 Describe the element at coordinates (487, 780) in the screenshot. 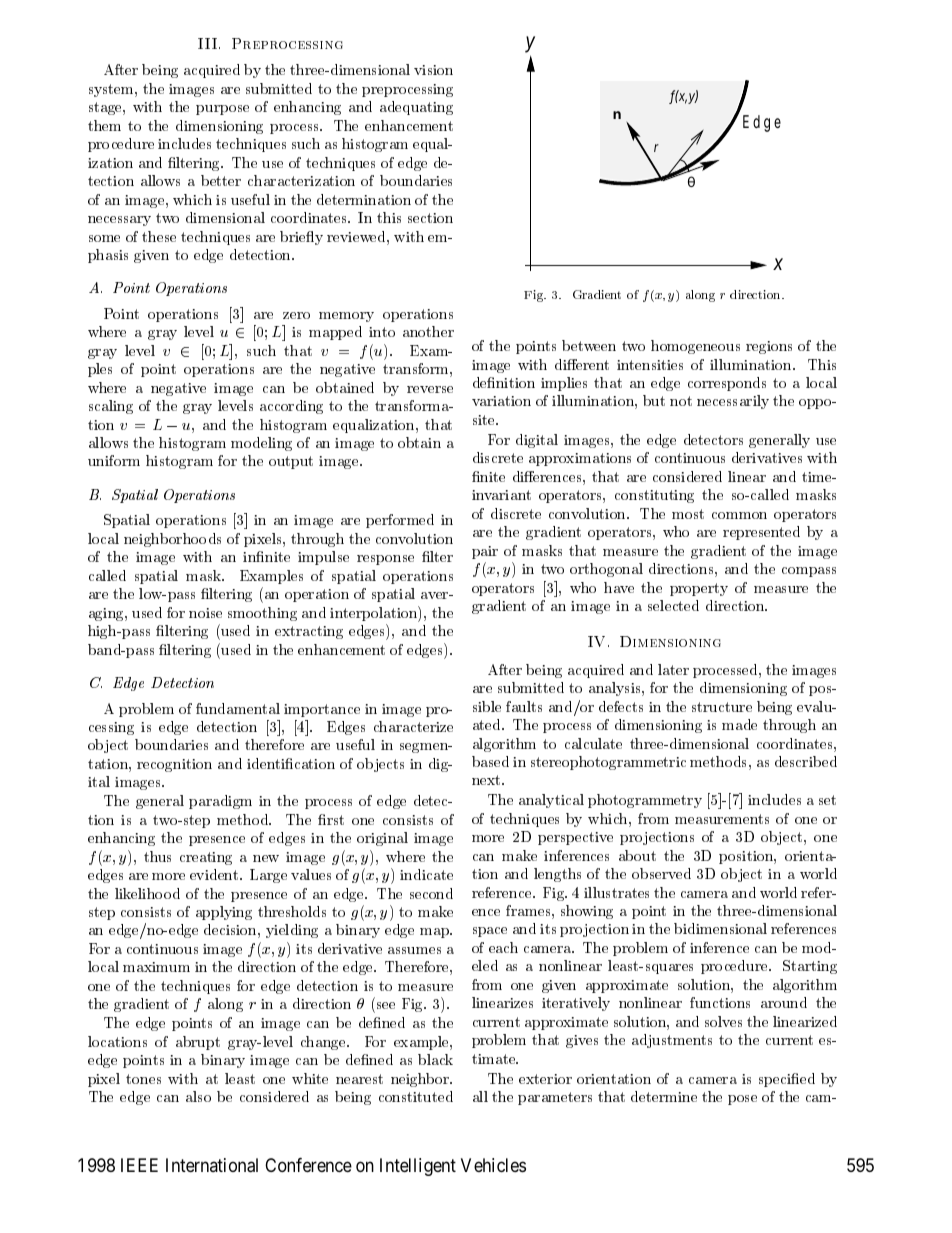

I see `next` at that location.
